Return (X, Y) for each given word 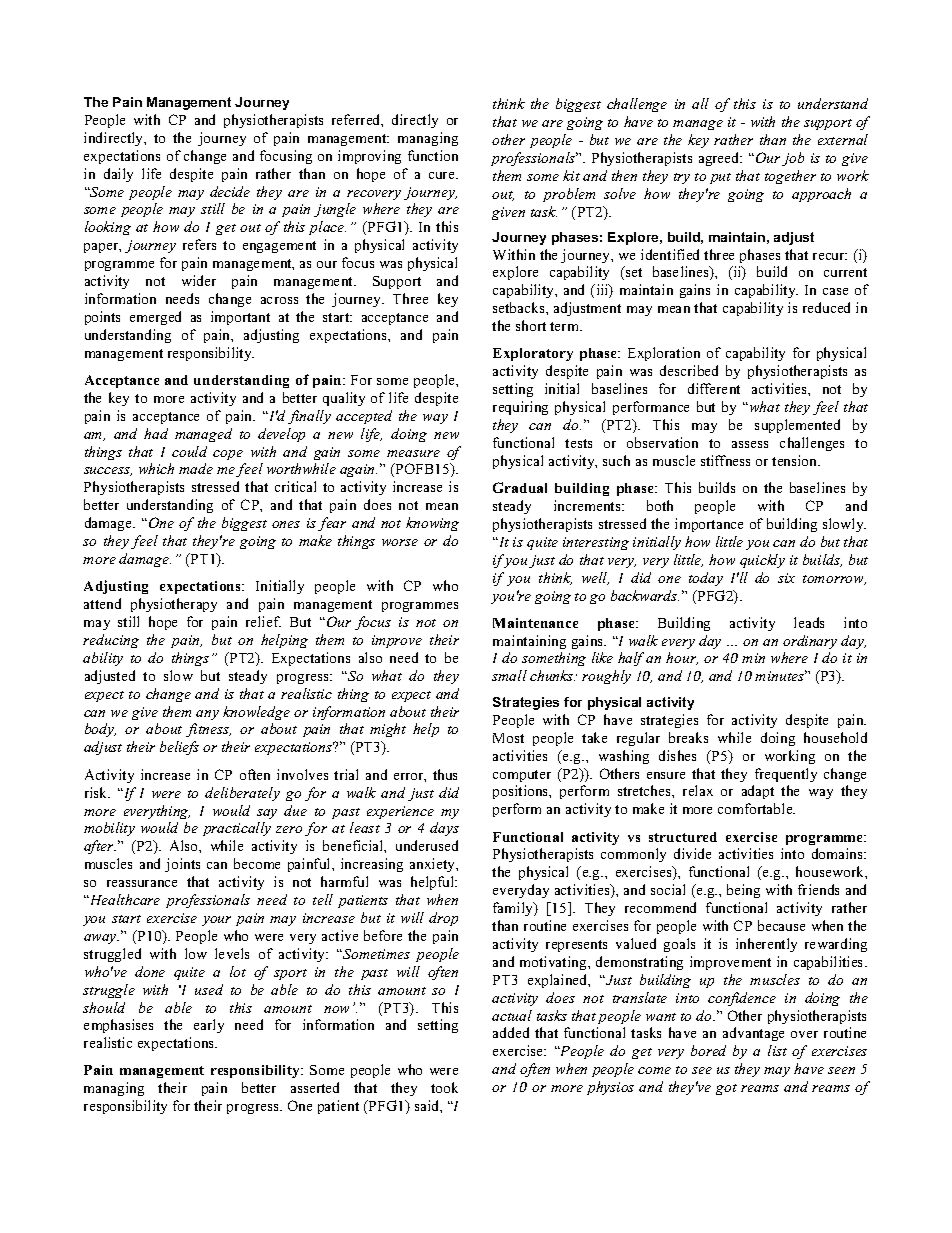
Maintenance (535, 623)
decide (230, 191)
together (790, 177)
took (444, 1087)
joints (182, 865)
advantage (753, 1034)
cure (443, 175)
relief (263, 621)
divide (692, 853)
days (444, 829)
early (209, 1026)
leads (809, 622)
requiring (520, 408)
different (714, 388)
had (156, 433)
